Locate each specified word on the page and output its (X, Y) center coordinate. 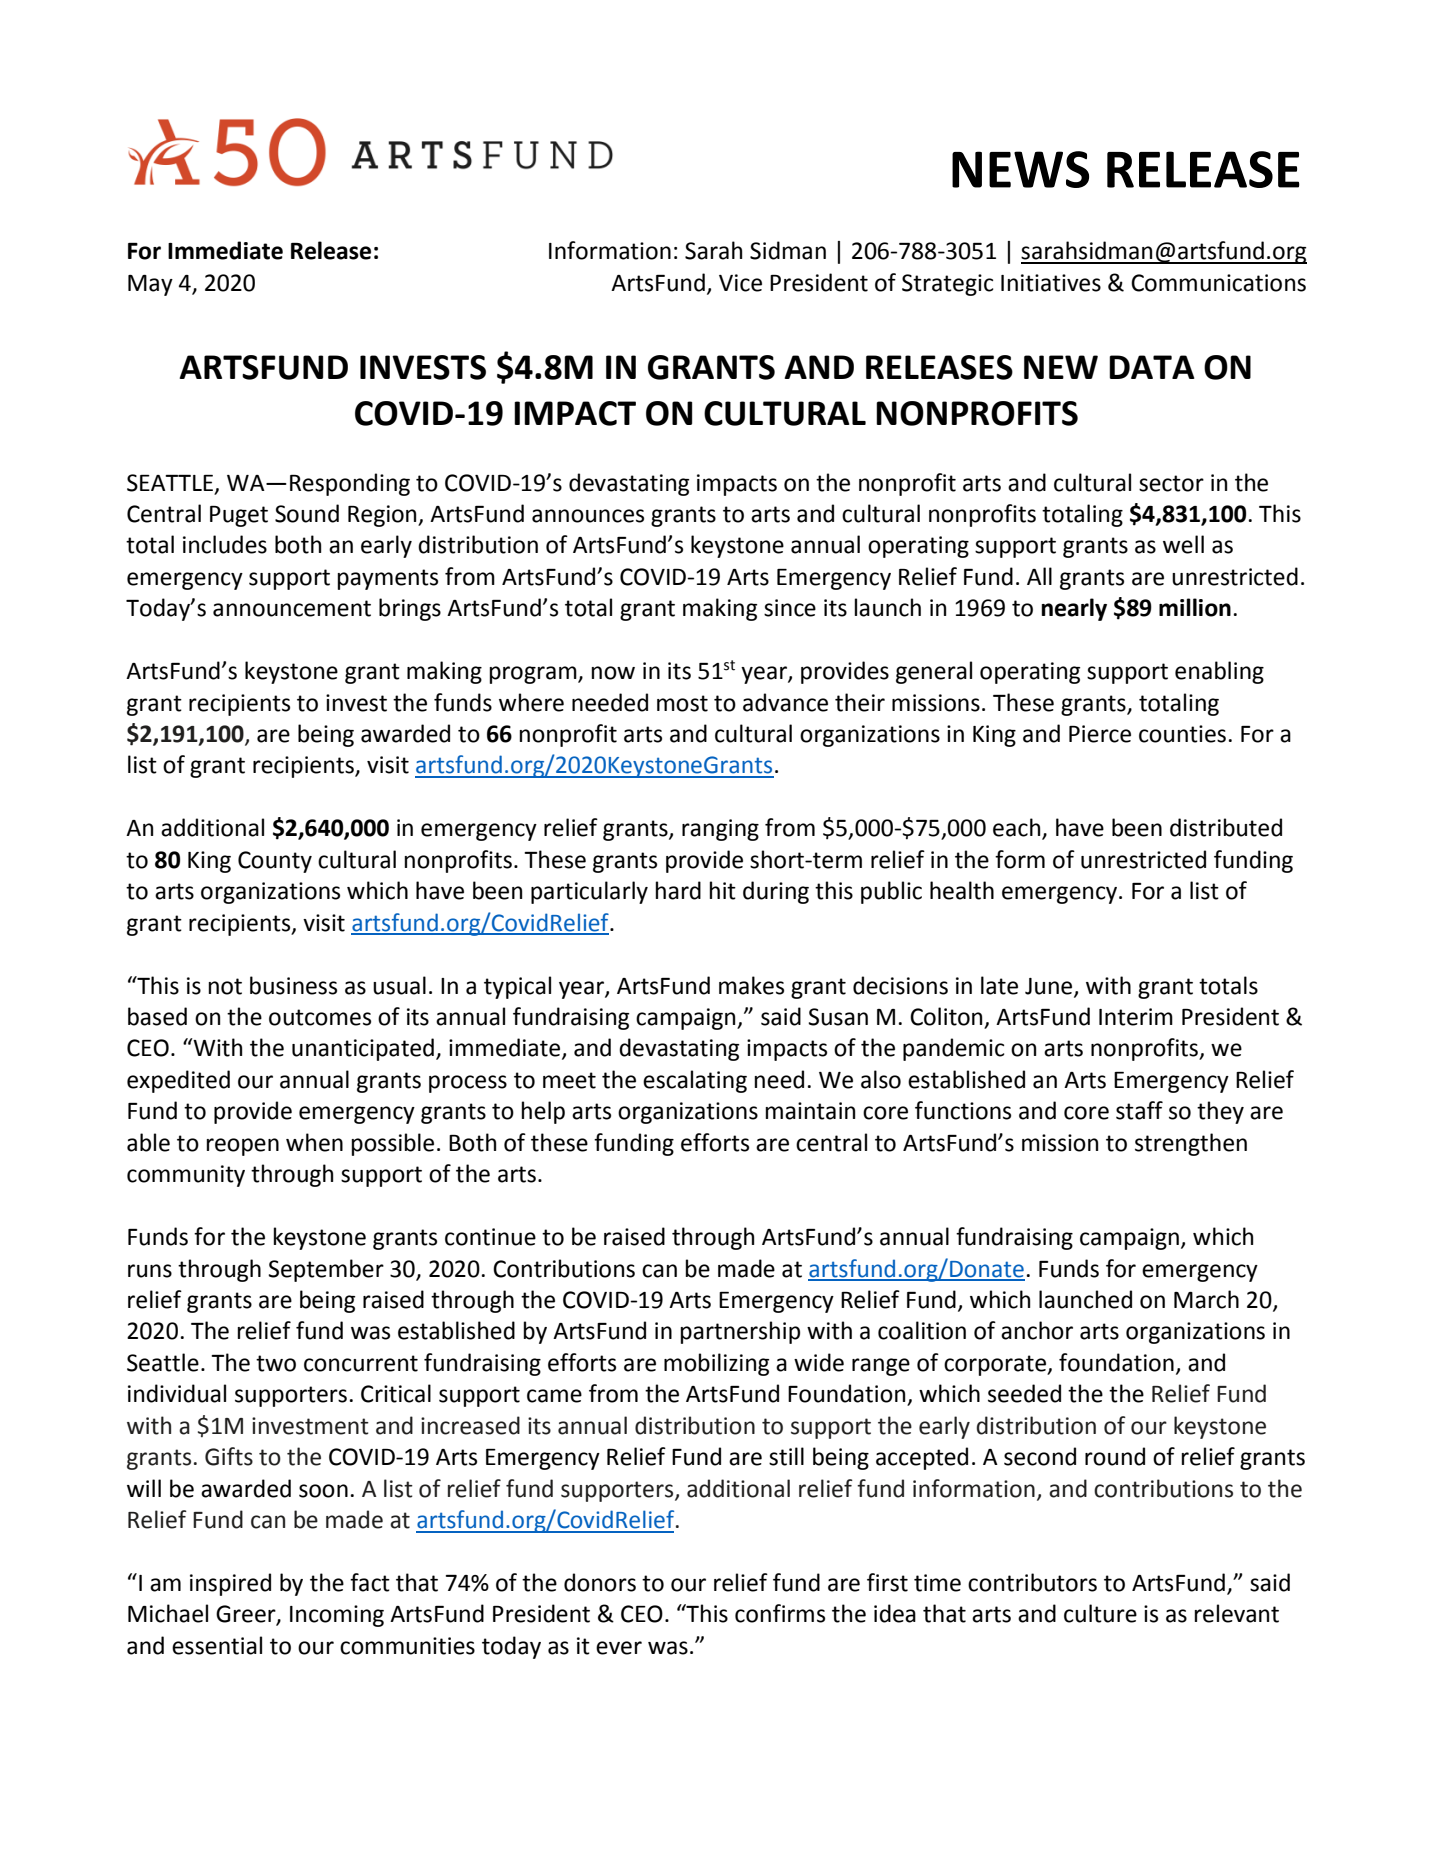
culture (1100, 1613)
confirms (780, 1613)
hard (678, 890)
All (1039, 576)
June (1050, 987)
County (275, 862)
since (790, 608)
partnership (740, 1332)
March (1206, 1299)
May (150, 285)
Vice (740, 283)
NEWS (1020, 169)
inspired (230, 1584)
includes (225, 544)
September (326, 1270)
